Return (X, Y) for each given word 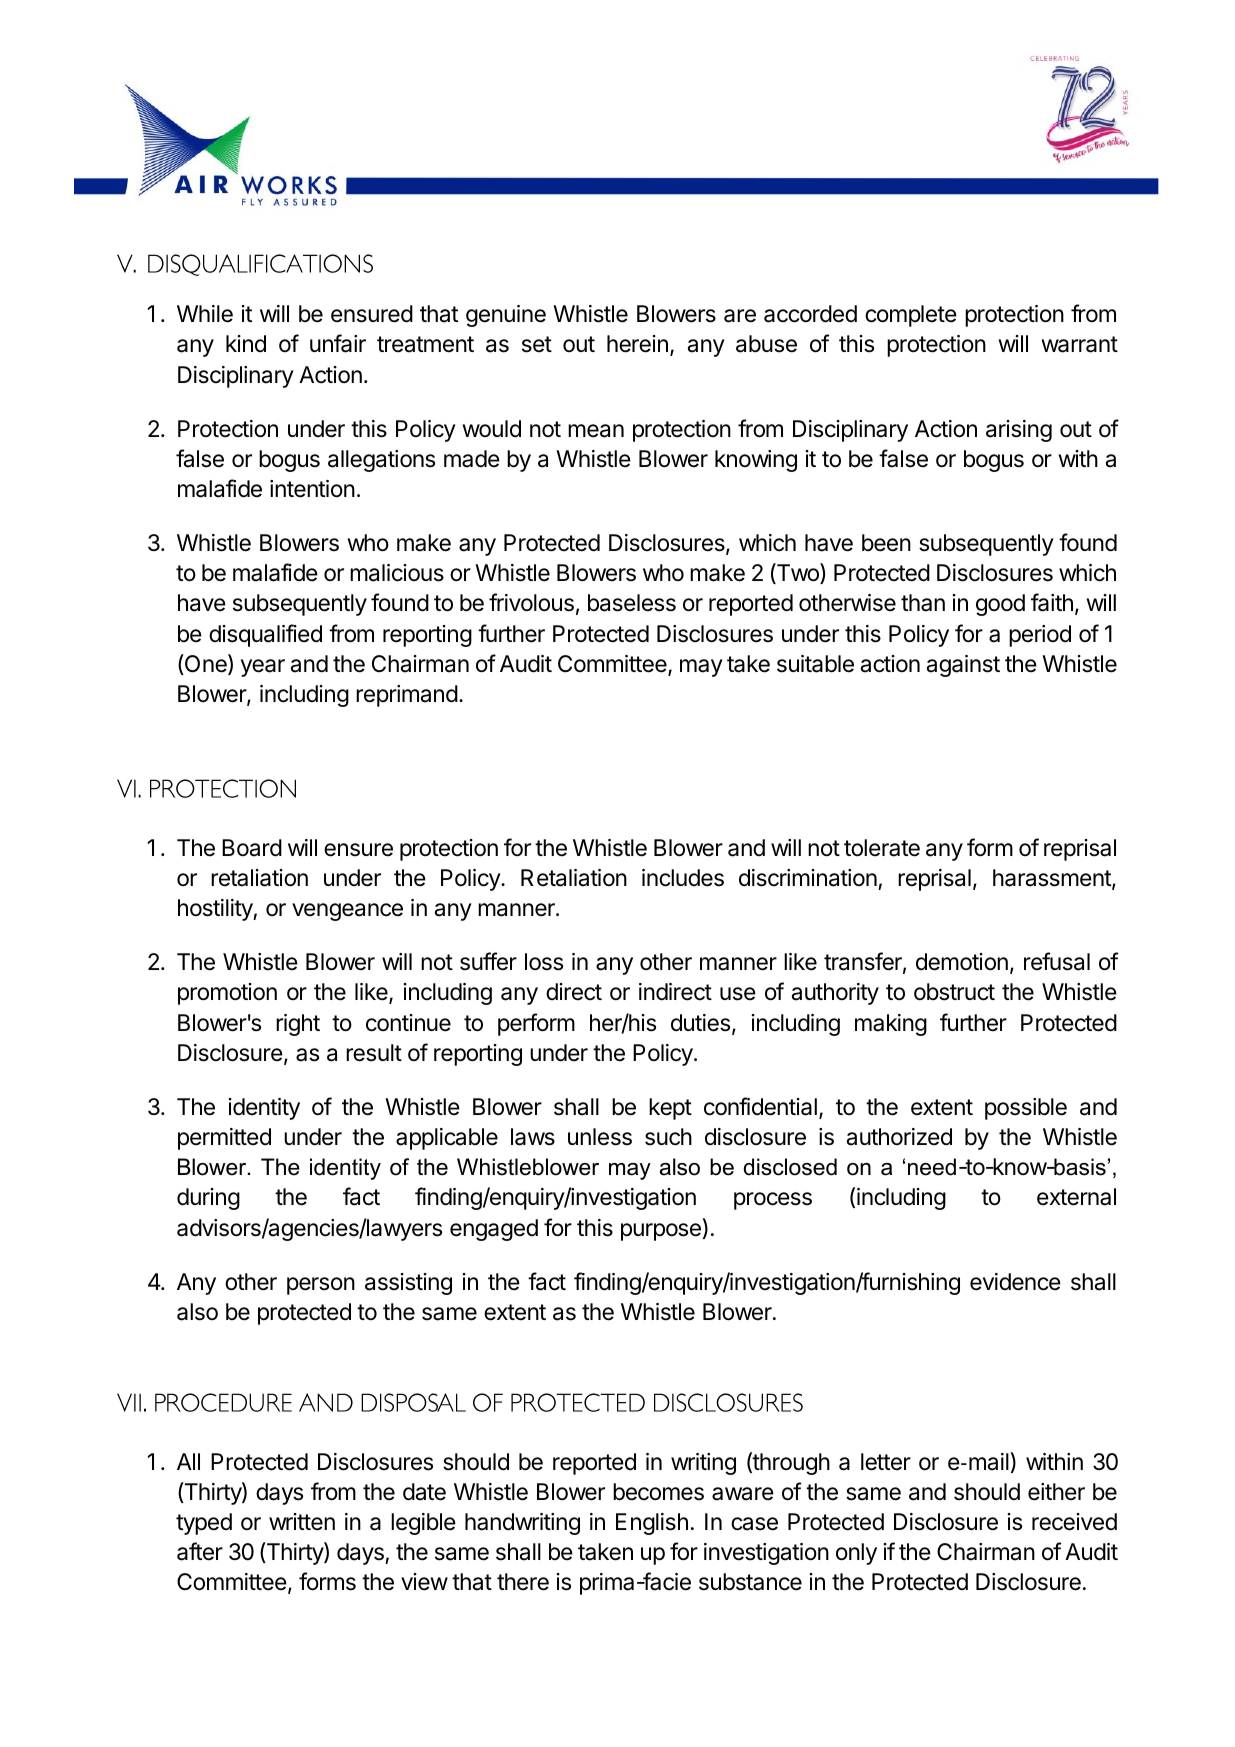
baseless (632, 603)
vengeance (347, 912)
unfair (338, 343)
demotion (962, 962)
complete (911, 316)
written (302, 1522)
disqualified (265, 635)
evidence (1015, 1282)
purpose (661, 1232)
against (963, 666)
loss (544, 962)
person (321, 1286)
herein (637, 344)
